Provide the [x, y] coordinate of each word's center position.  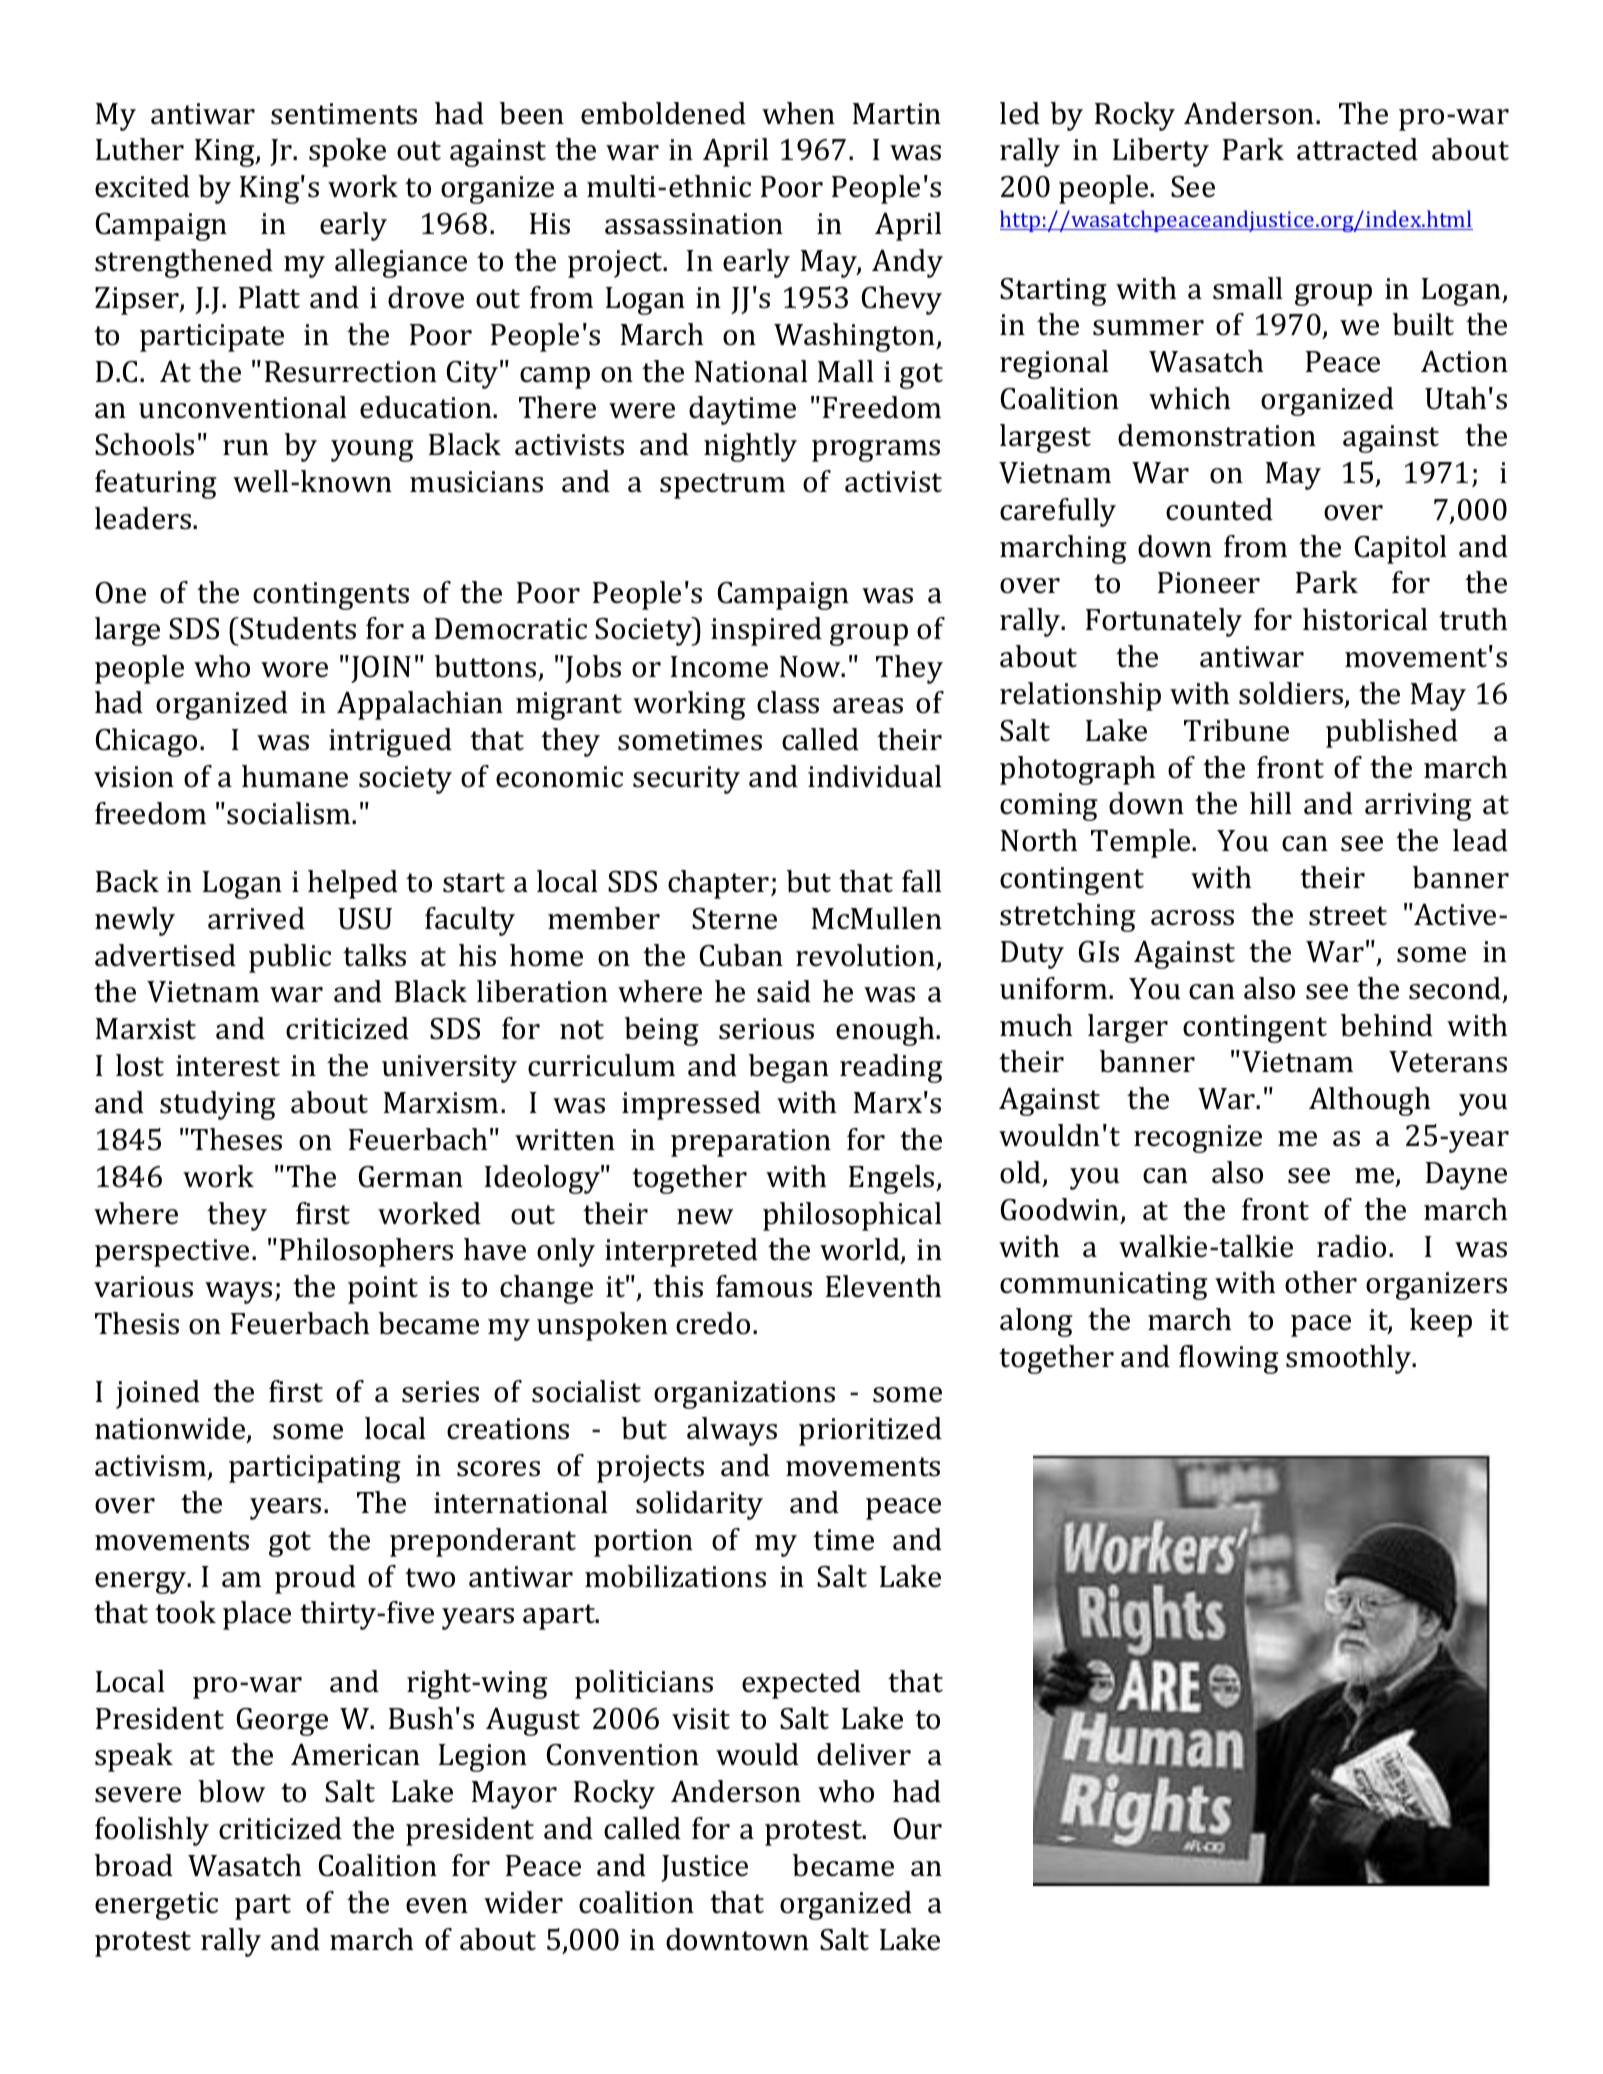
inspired [766, 631]
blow [231, 1791]
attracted [1357, 149]
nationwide [171, 1429]
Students [298, 628]
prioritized [870, 1431]
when [798, 113]
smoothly [1350, 1359]
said [784, 991]
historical [1365, 619]
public [290, 958]
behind [1386, 1025]
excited [142, 186]
